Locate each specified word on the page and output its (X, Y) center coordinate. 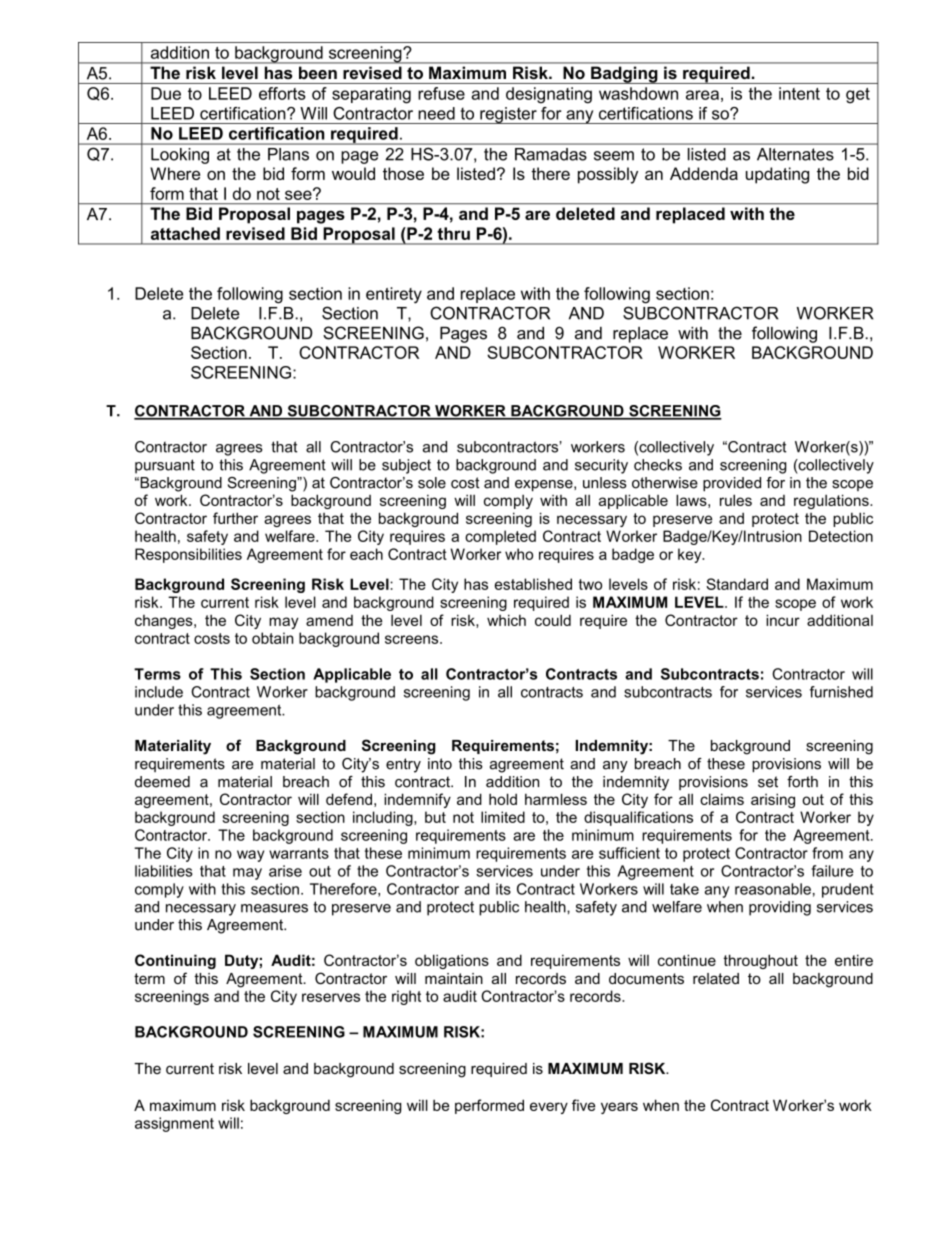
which (506, 620)
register (508, 115)
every (549, 1108)
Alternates (795, 154)
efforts (282, 93)
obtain (272, 638)
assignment (174, 1124)
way (250, 856)
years (619, 1108)
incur (783, 620)
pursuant (165, 466)
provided (732, 484)
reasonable (773, 889)
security (601, 466)
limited (503, 817)
